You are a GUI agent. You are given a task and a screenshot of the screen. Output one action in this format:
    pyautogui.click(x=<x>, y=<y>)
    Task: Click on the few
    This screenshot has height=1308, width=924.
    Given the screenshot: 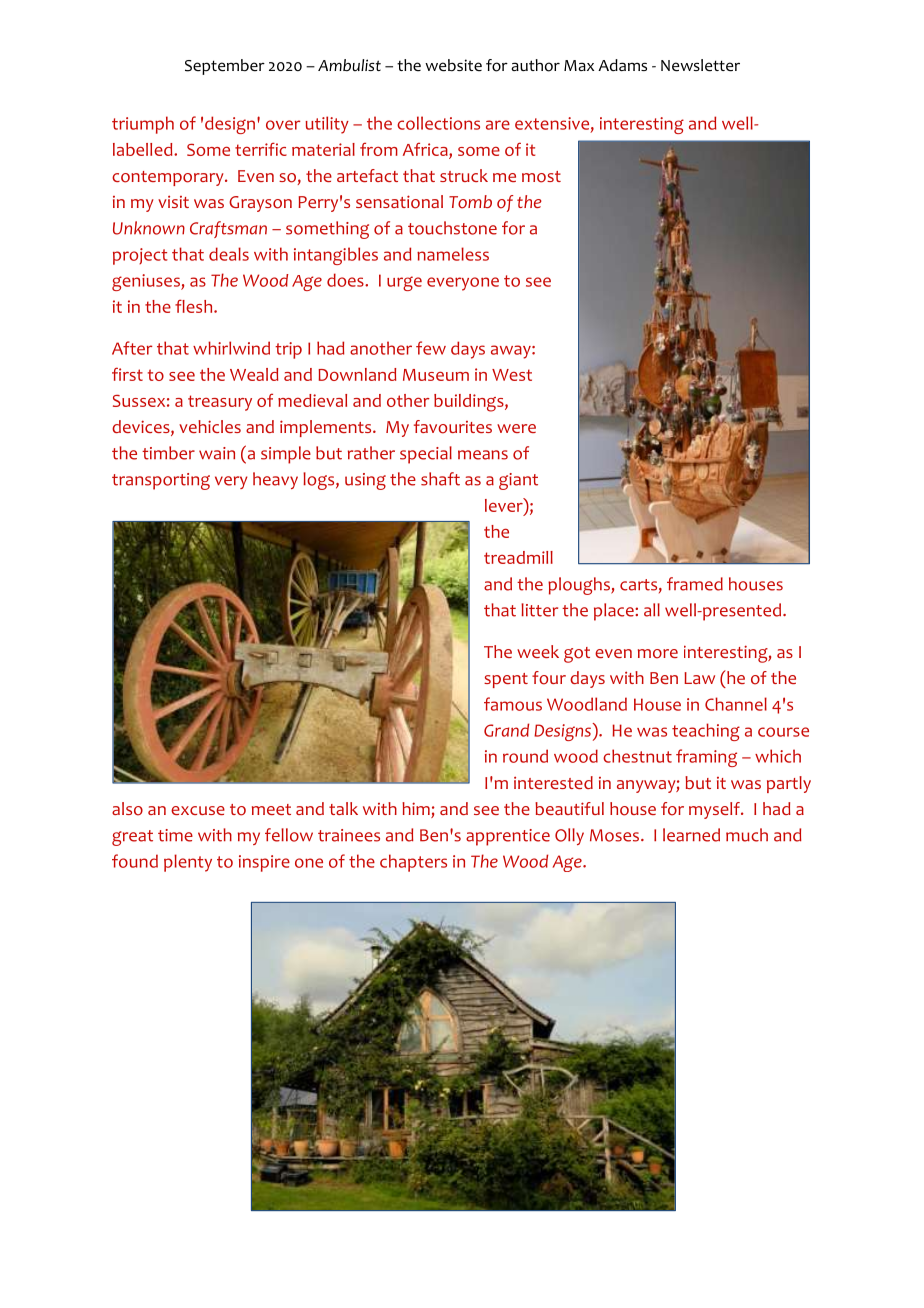 What is the action you would take?
    pyautogui.click(x=431, y=348)
